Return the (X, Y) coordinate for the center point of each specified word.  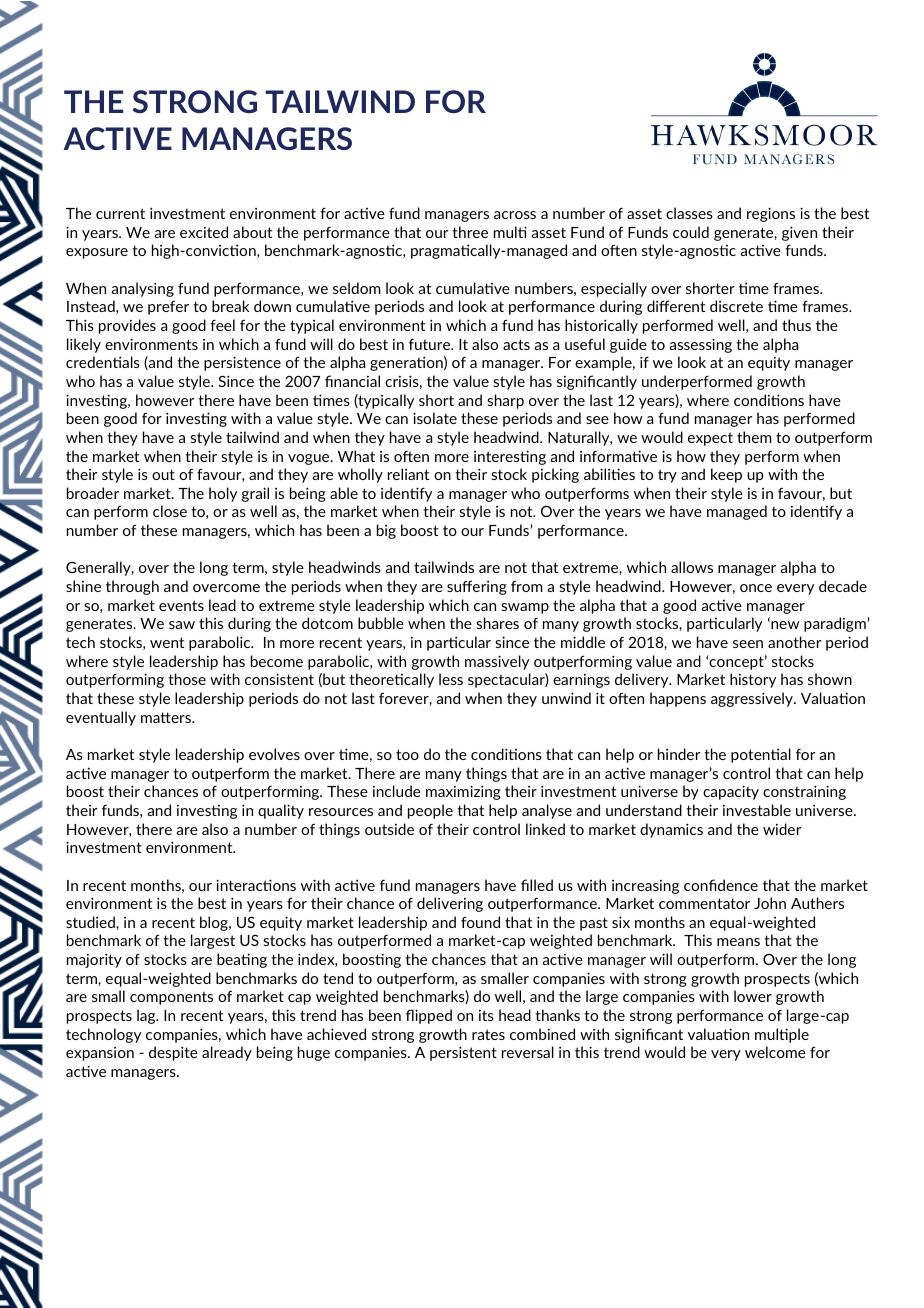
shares (497, 623)
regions (771, 214)
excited (204, 232)
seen (748, 644)
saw (182, 625)
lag (147, 1016)
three (470, 232)
